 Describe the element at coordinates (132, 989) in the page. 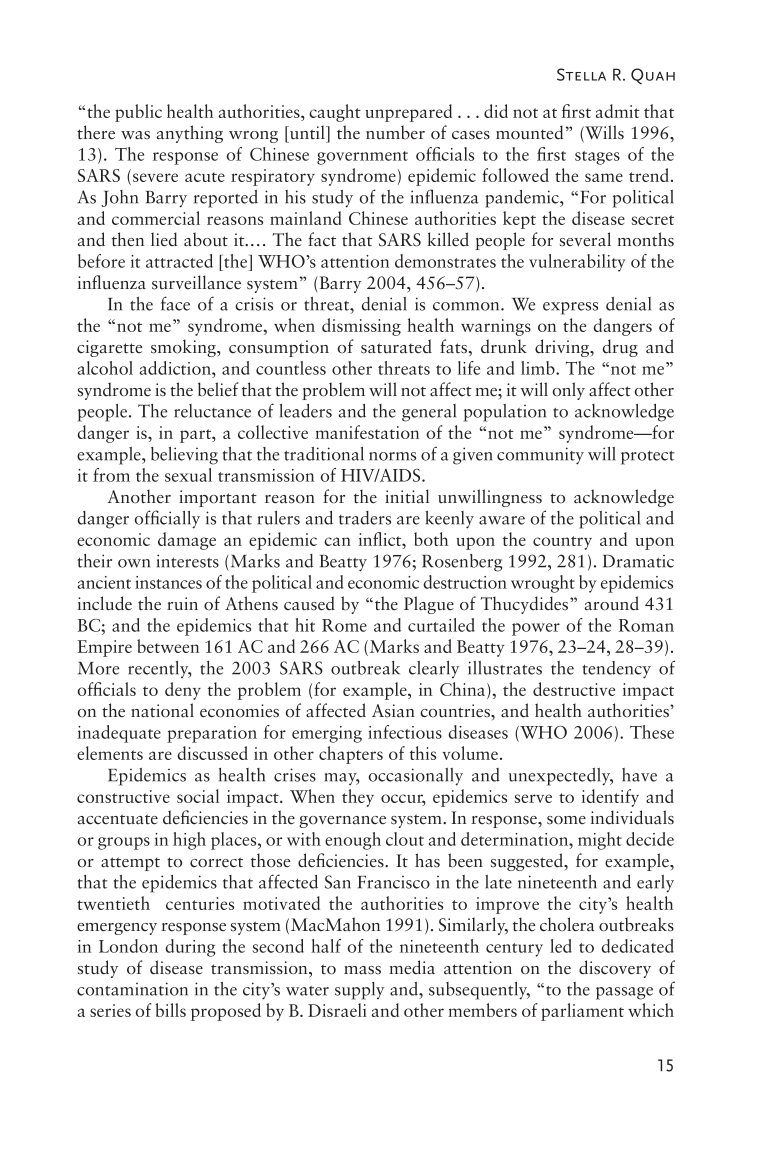

I see `contamination` at that location.
